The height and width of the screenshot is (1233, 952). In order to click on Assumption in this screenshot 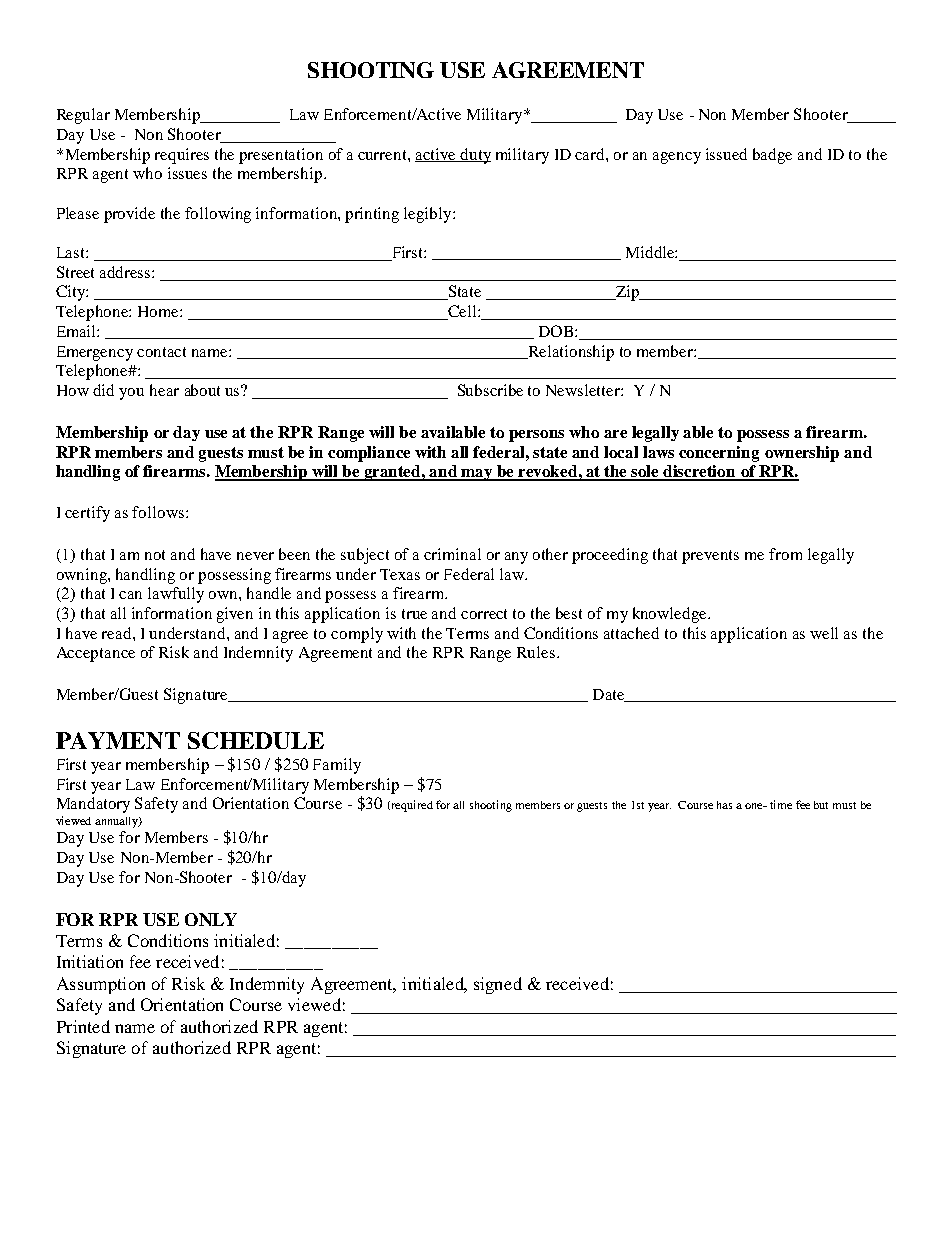, I will do `click(101, 985)`.
